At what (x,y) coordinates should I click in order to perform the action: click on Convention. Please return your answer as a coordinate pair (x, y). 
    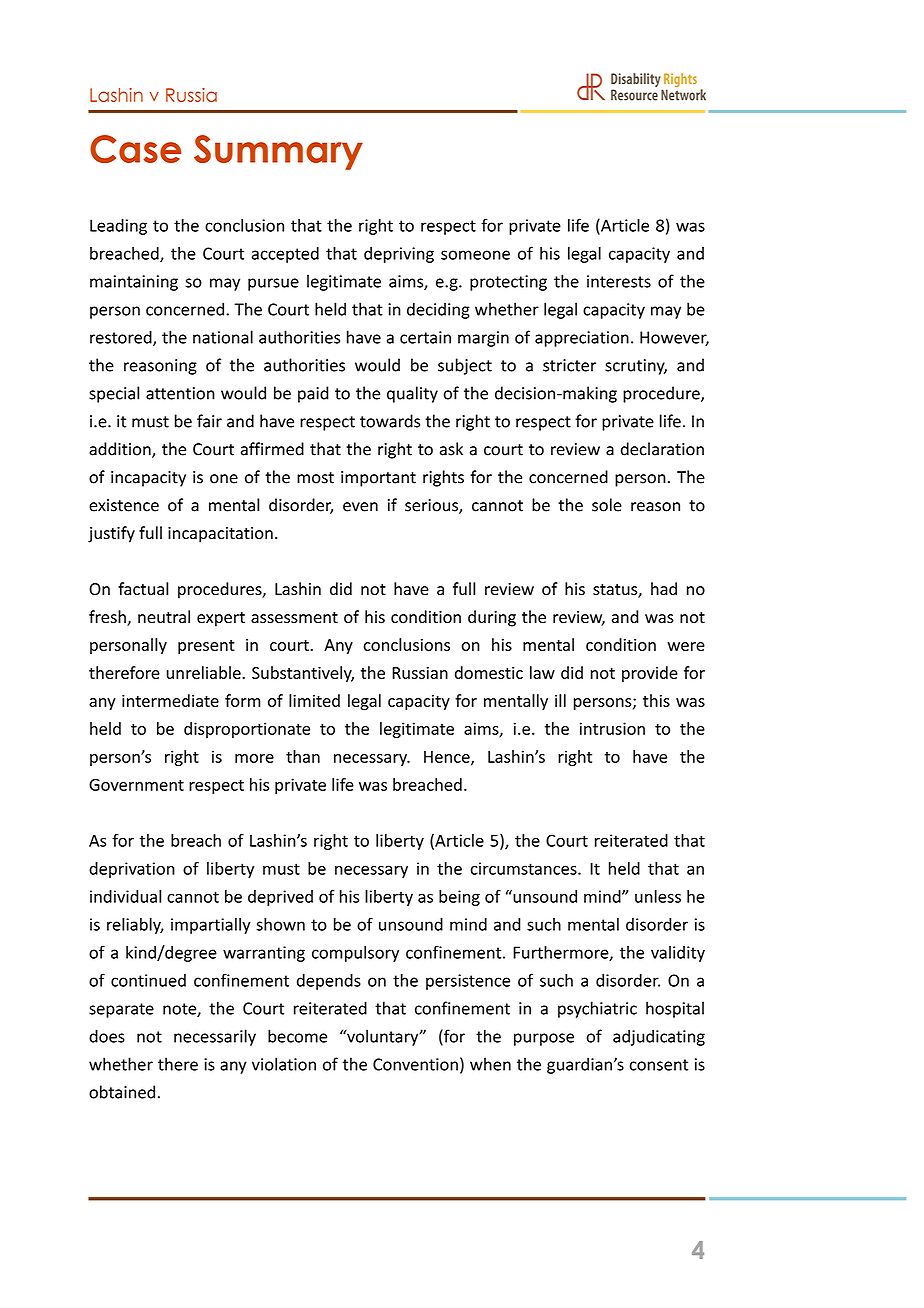
    Looking at the image, I should click on (415, 1064).
